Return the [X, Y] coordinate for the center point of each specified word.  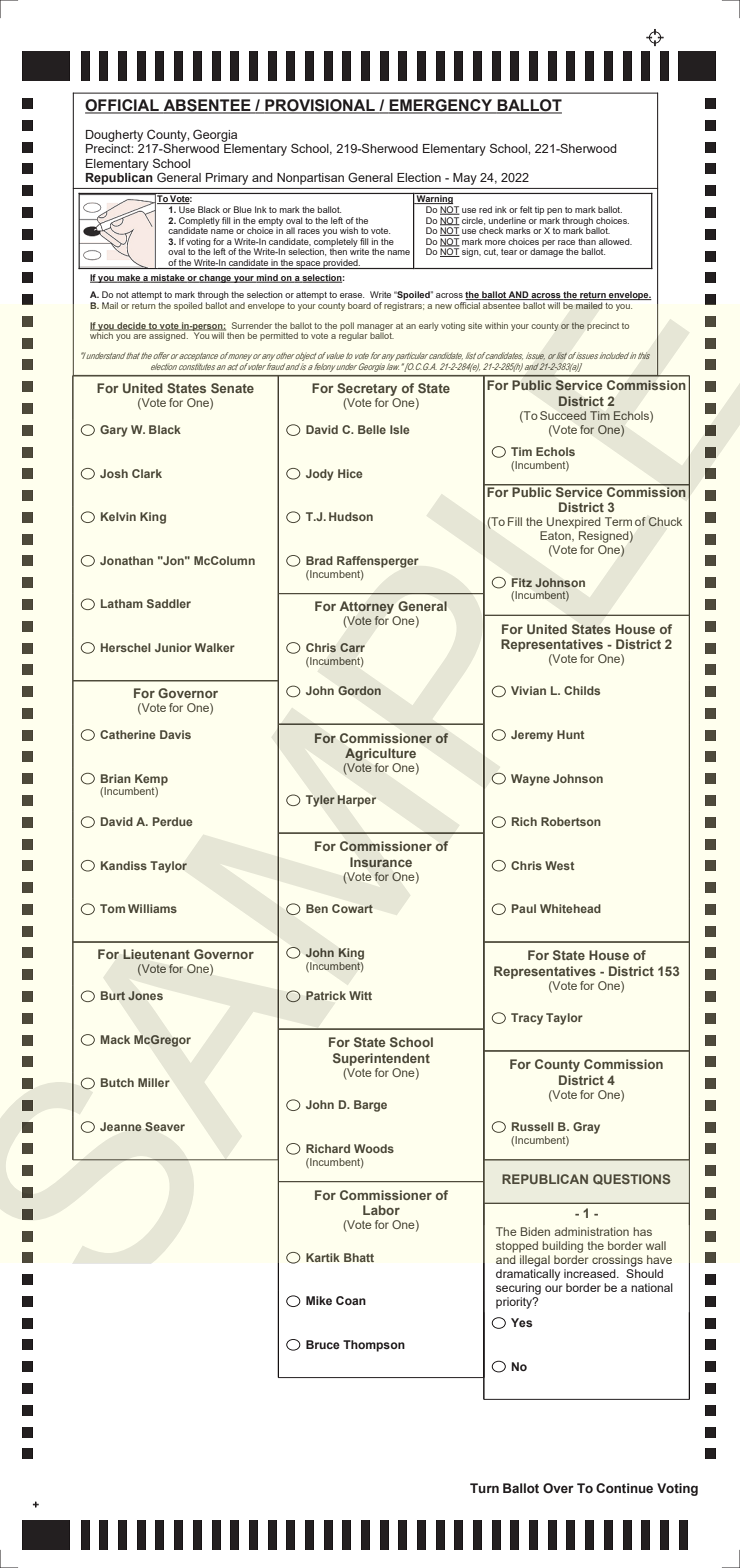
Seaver [165, 1127]
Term [618, 521]
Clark [147, 473]
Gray [586, 1128]
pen [554, 211]
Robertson [571, 821]
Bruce [323, 1344]
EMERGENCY [441, 106]
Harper [356, 801]
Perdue [173, 821]
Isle [400, 429]
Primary [227, 179]
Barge [370, 1106]
